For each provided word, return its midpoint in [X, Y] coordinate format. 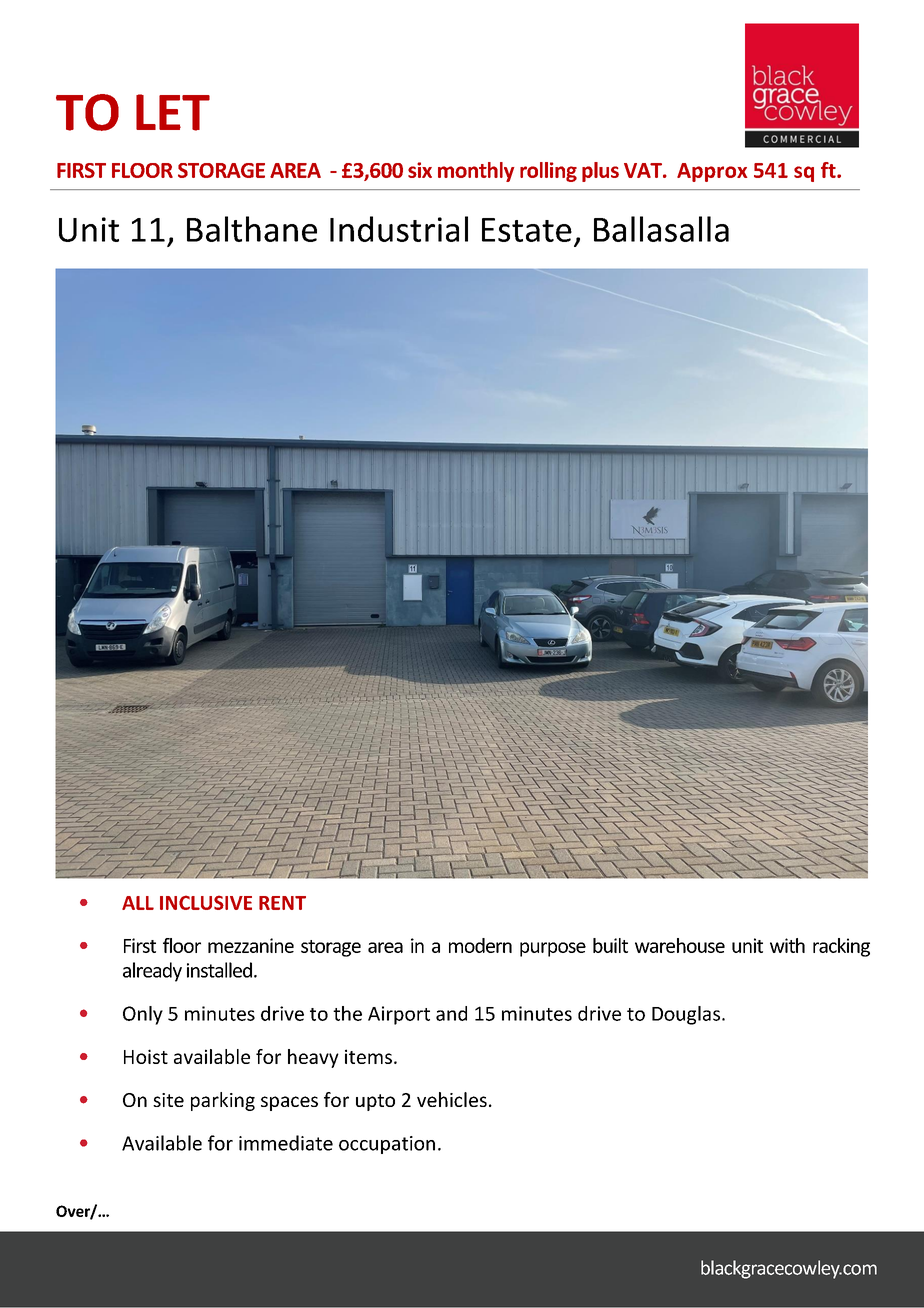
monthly [476, 172]
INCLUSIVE [206, 902]
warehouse [680, 945]
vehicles [452, 1099]
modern [480, 945]
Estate [527, 230]
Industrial [399, 229]
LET [173, 112]
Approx [712, 172]
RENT [282, 903]
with [787, 945]
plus [600, 172]
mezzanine [251, 945]
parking [223, 1101]
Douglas [686, 1015]
